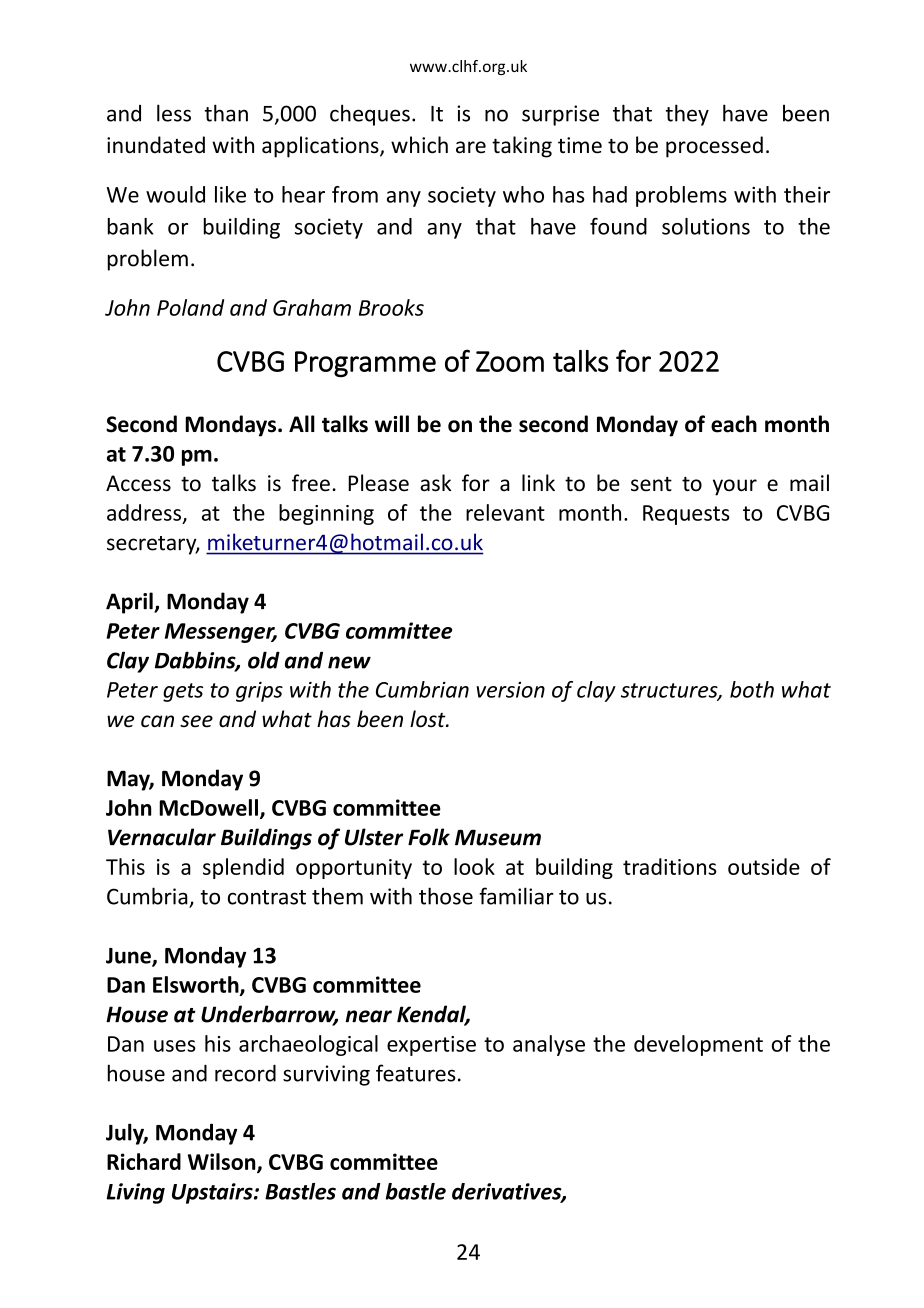 The width and height of the document is (924, 1308). Describe the element at coordinates (752, 689) in the document. I see `both` at that location.
